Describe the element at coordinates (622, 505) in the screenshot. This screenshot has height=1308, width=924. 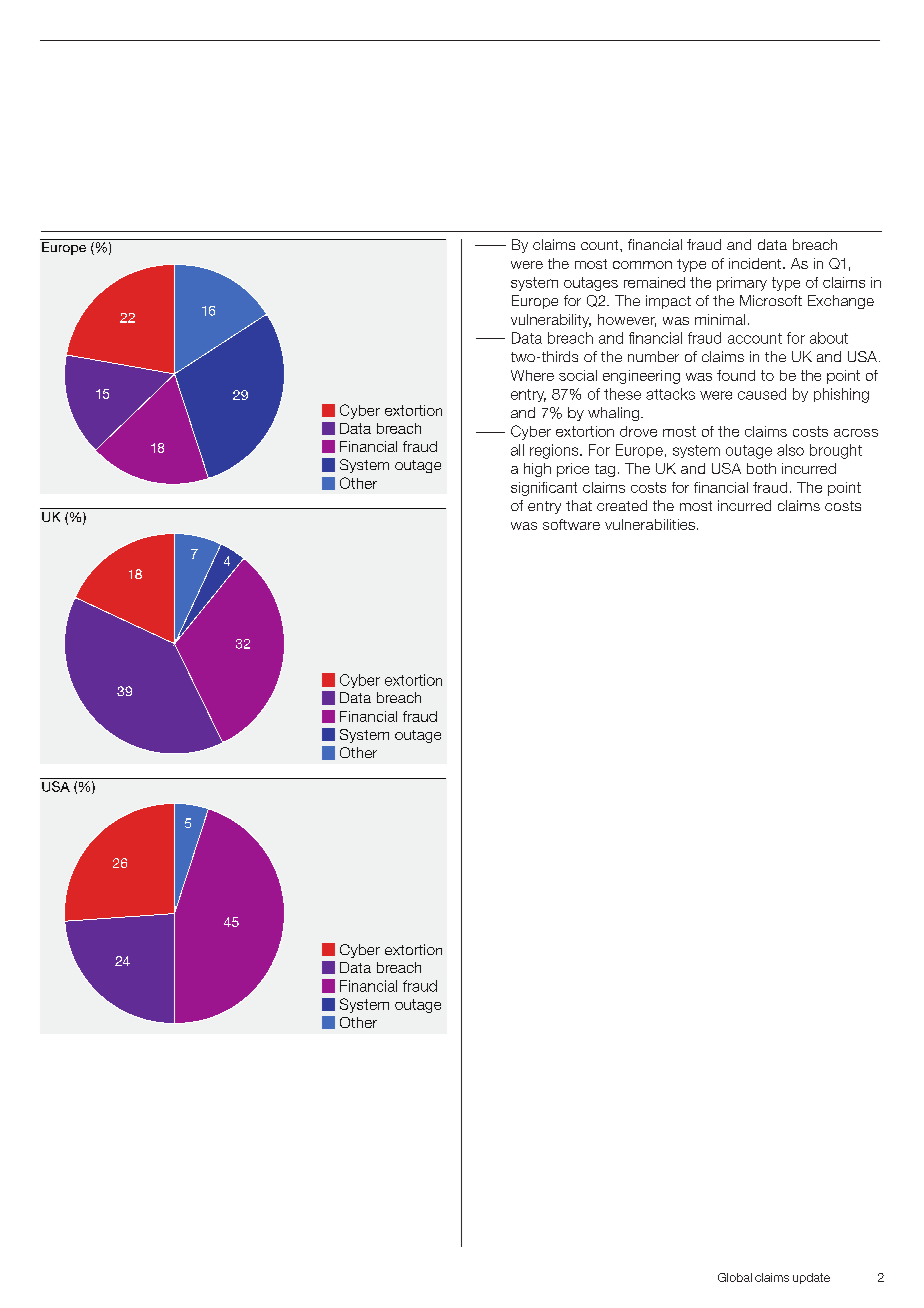
I see `created` at that location.
